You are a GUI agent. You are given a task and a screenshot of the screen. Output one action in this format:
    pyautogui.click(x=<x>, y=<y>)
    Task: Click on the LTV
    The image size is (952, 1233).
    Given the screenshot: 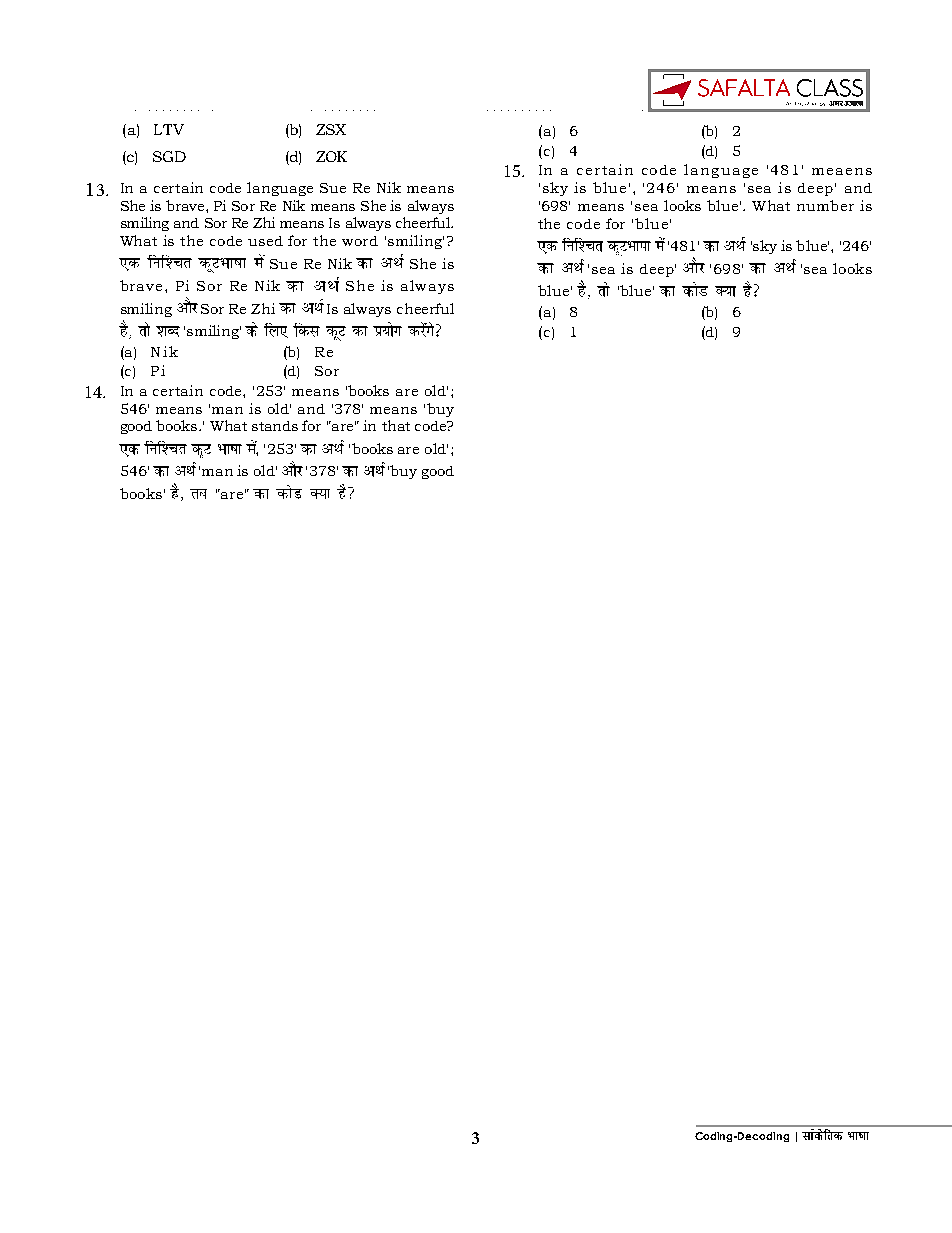 What is the action you would take?
    pyautogui.click(x=169, y=129)
